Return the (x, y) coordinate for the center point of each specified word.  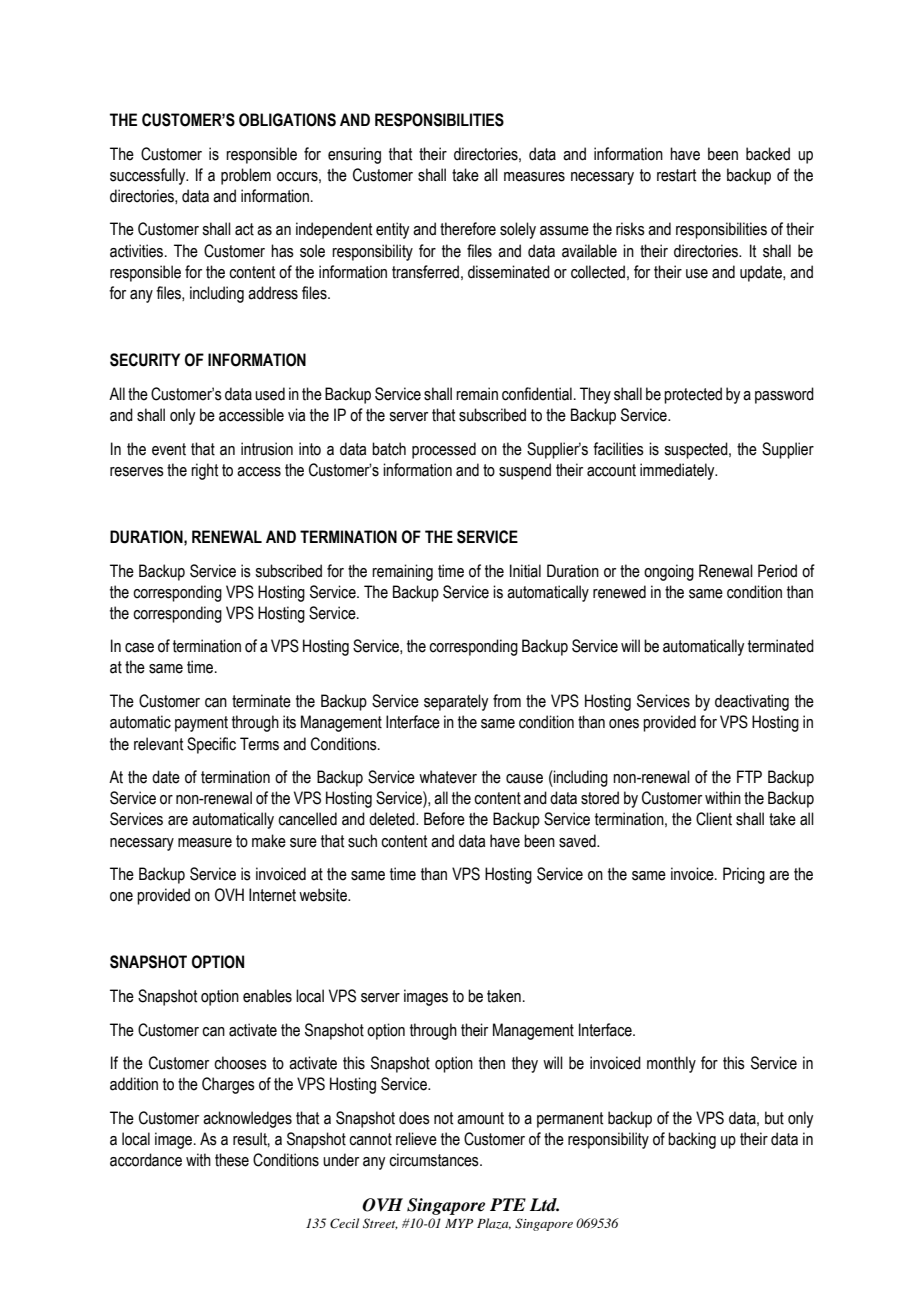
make (269, 841)
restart (676, 175)
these (232, 1160)
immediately (678, 471)
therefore (468, 229)
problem (246, 176)
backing (692, 1140)
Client (714, 819)
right (204, 471)
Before (444, 819)
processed (444, 450)
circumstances (435, 1160)
